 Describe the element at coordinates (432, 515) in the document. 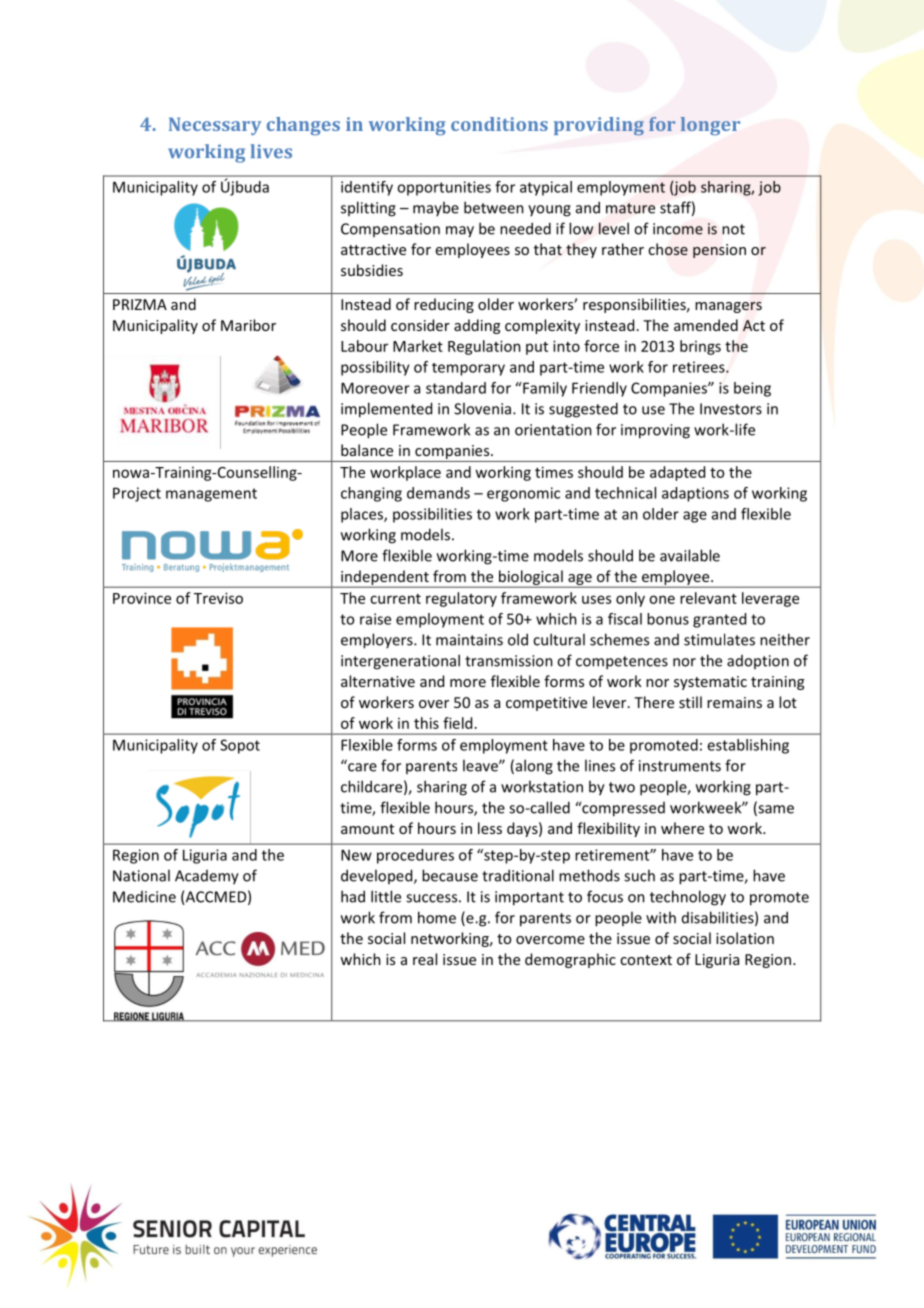

I see `possibilities` at that location.
